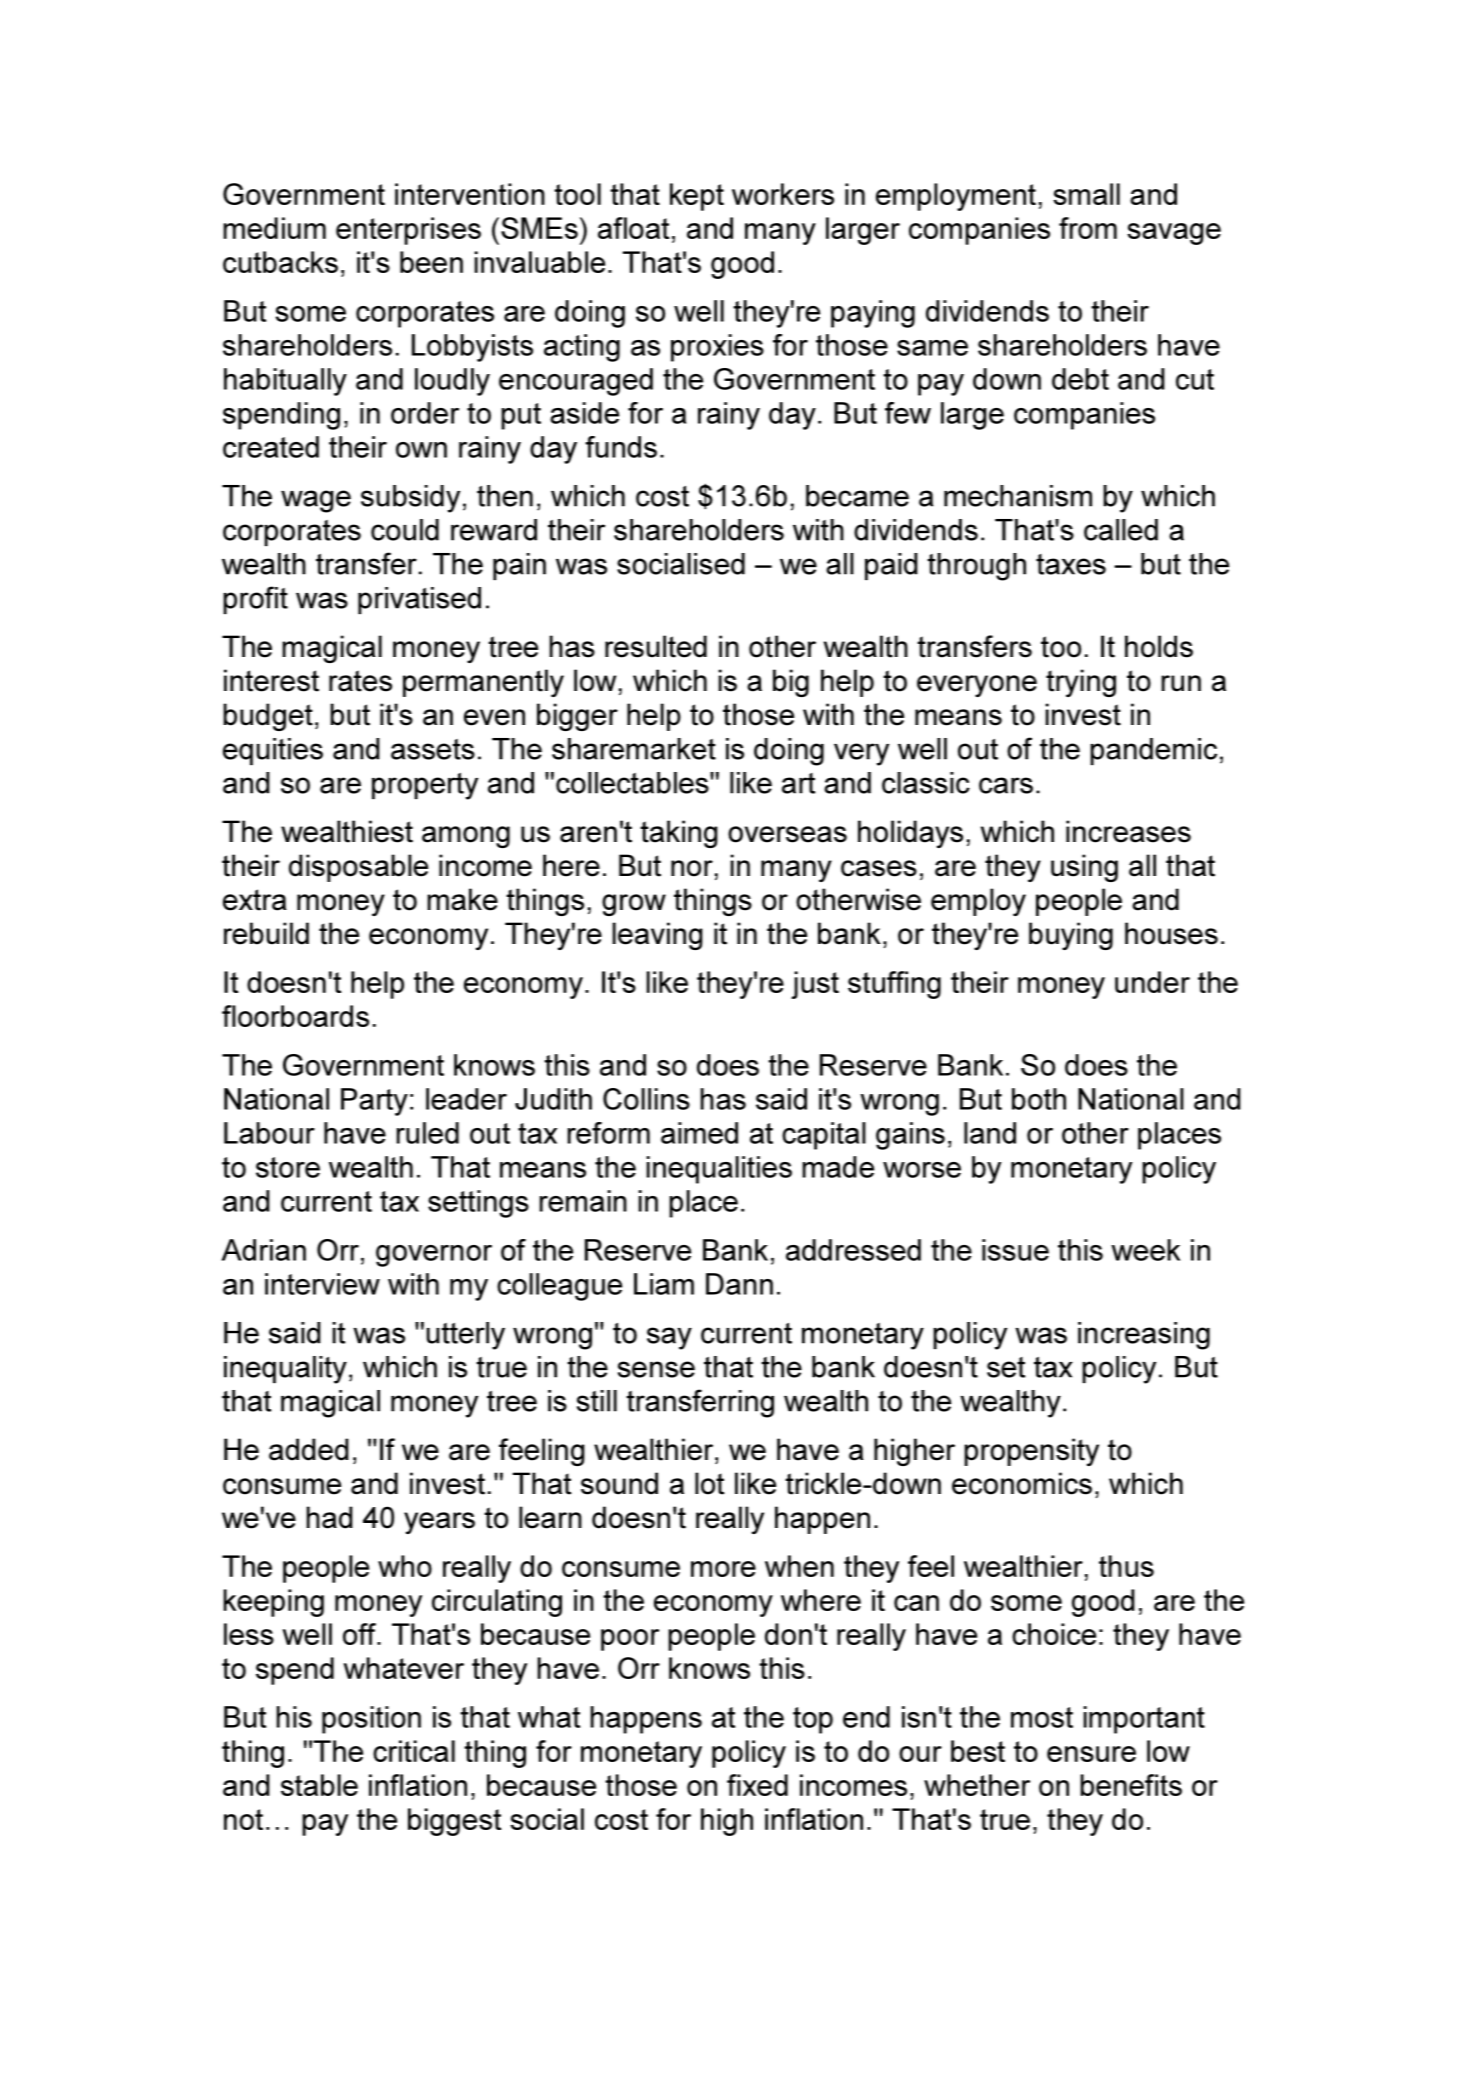 The width and height of the screenshot is (1467, 2075). Describe the element at coordinates (309, 1449) in the screenshot. I see `added` at that location.
